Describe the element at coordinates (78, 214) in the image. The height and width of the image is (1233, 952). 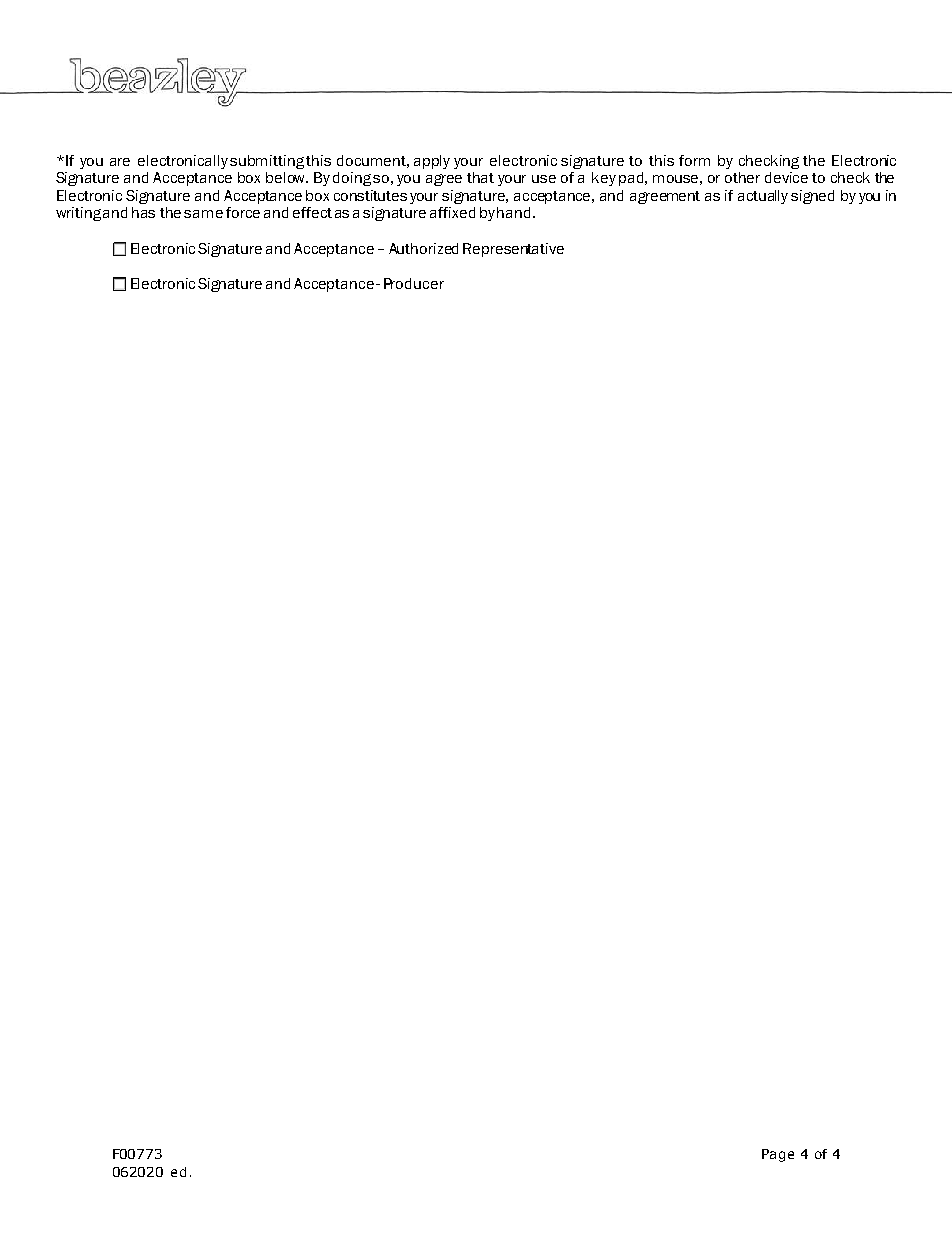
I see `writing` at that location.
